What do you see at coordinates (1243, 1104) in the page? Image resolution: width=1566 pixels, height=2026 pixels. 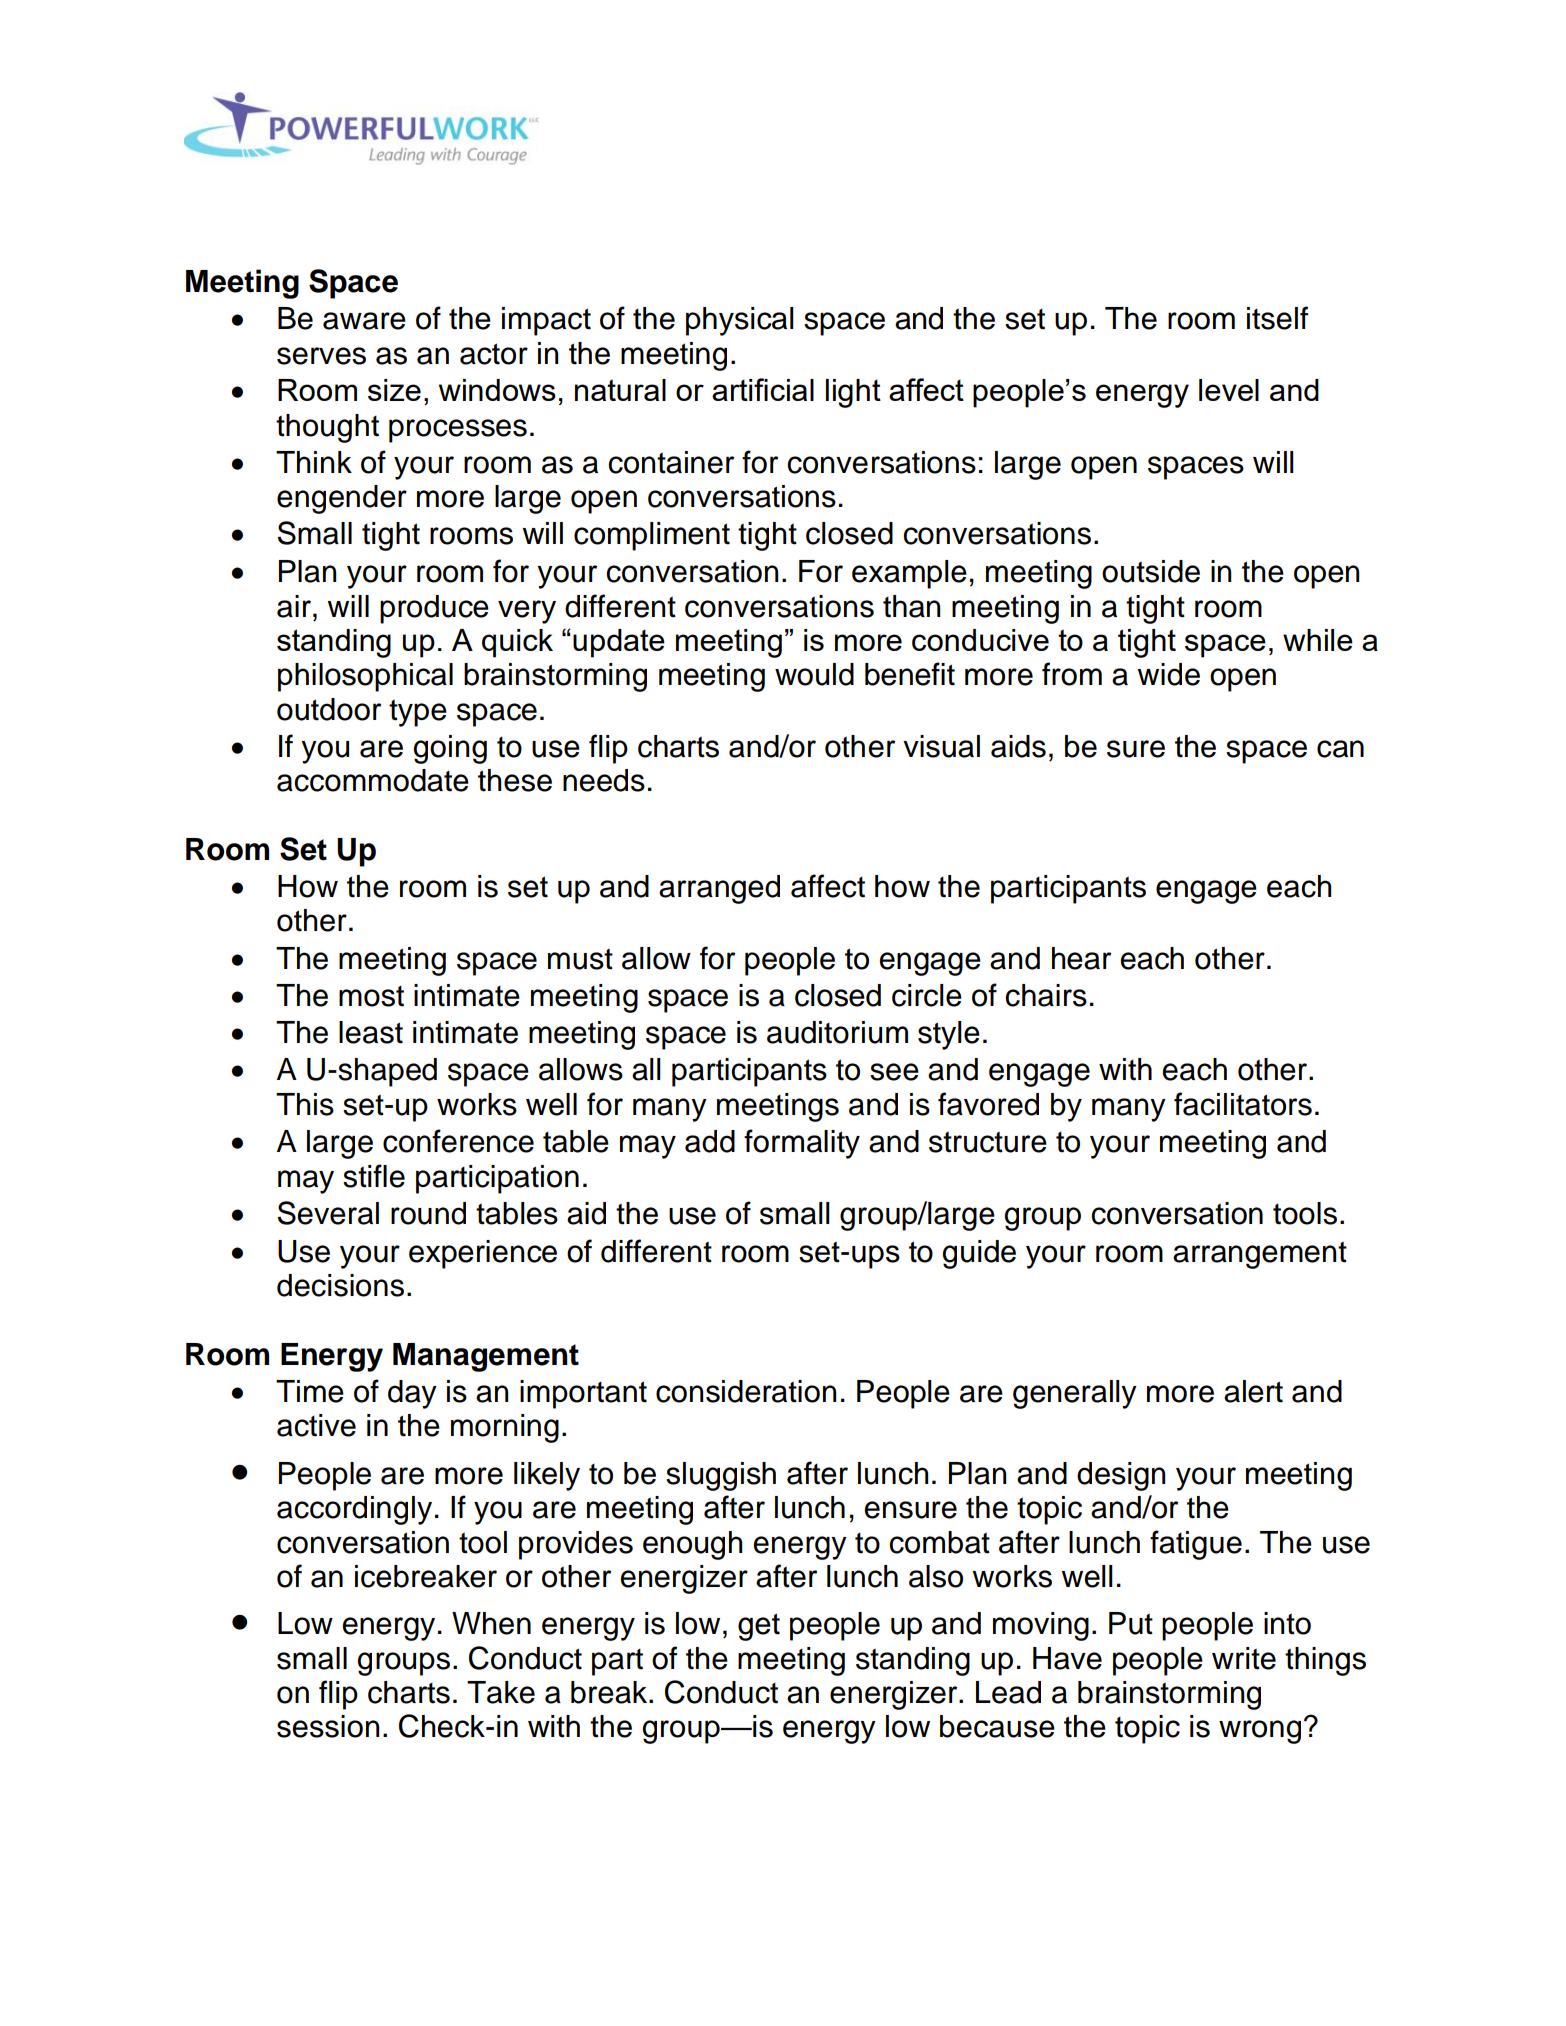 I see `facilitators` at bounding box center [1243, 1104].
